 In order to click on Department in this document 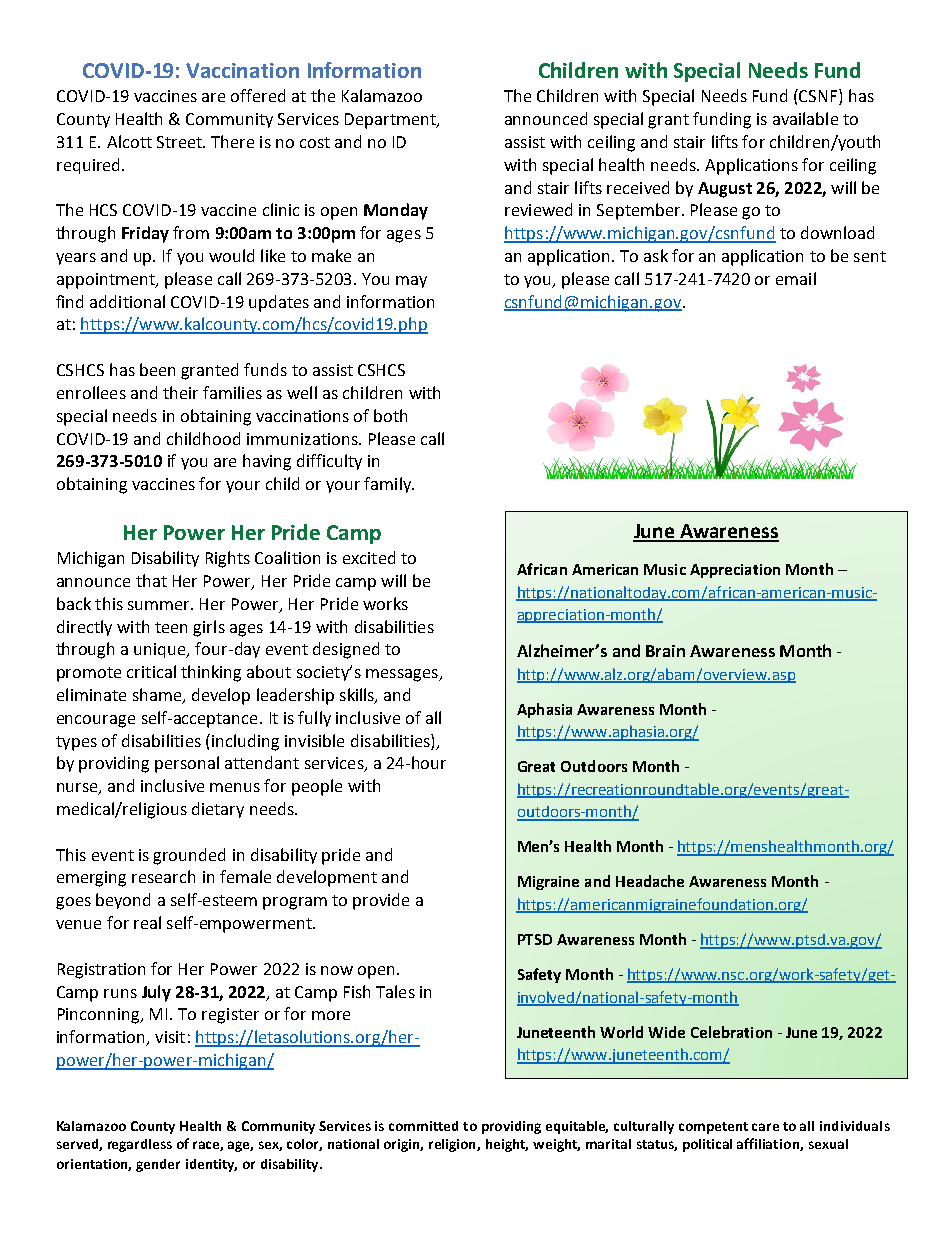, I will do `click(391, 121)`.
